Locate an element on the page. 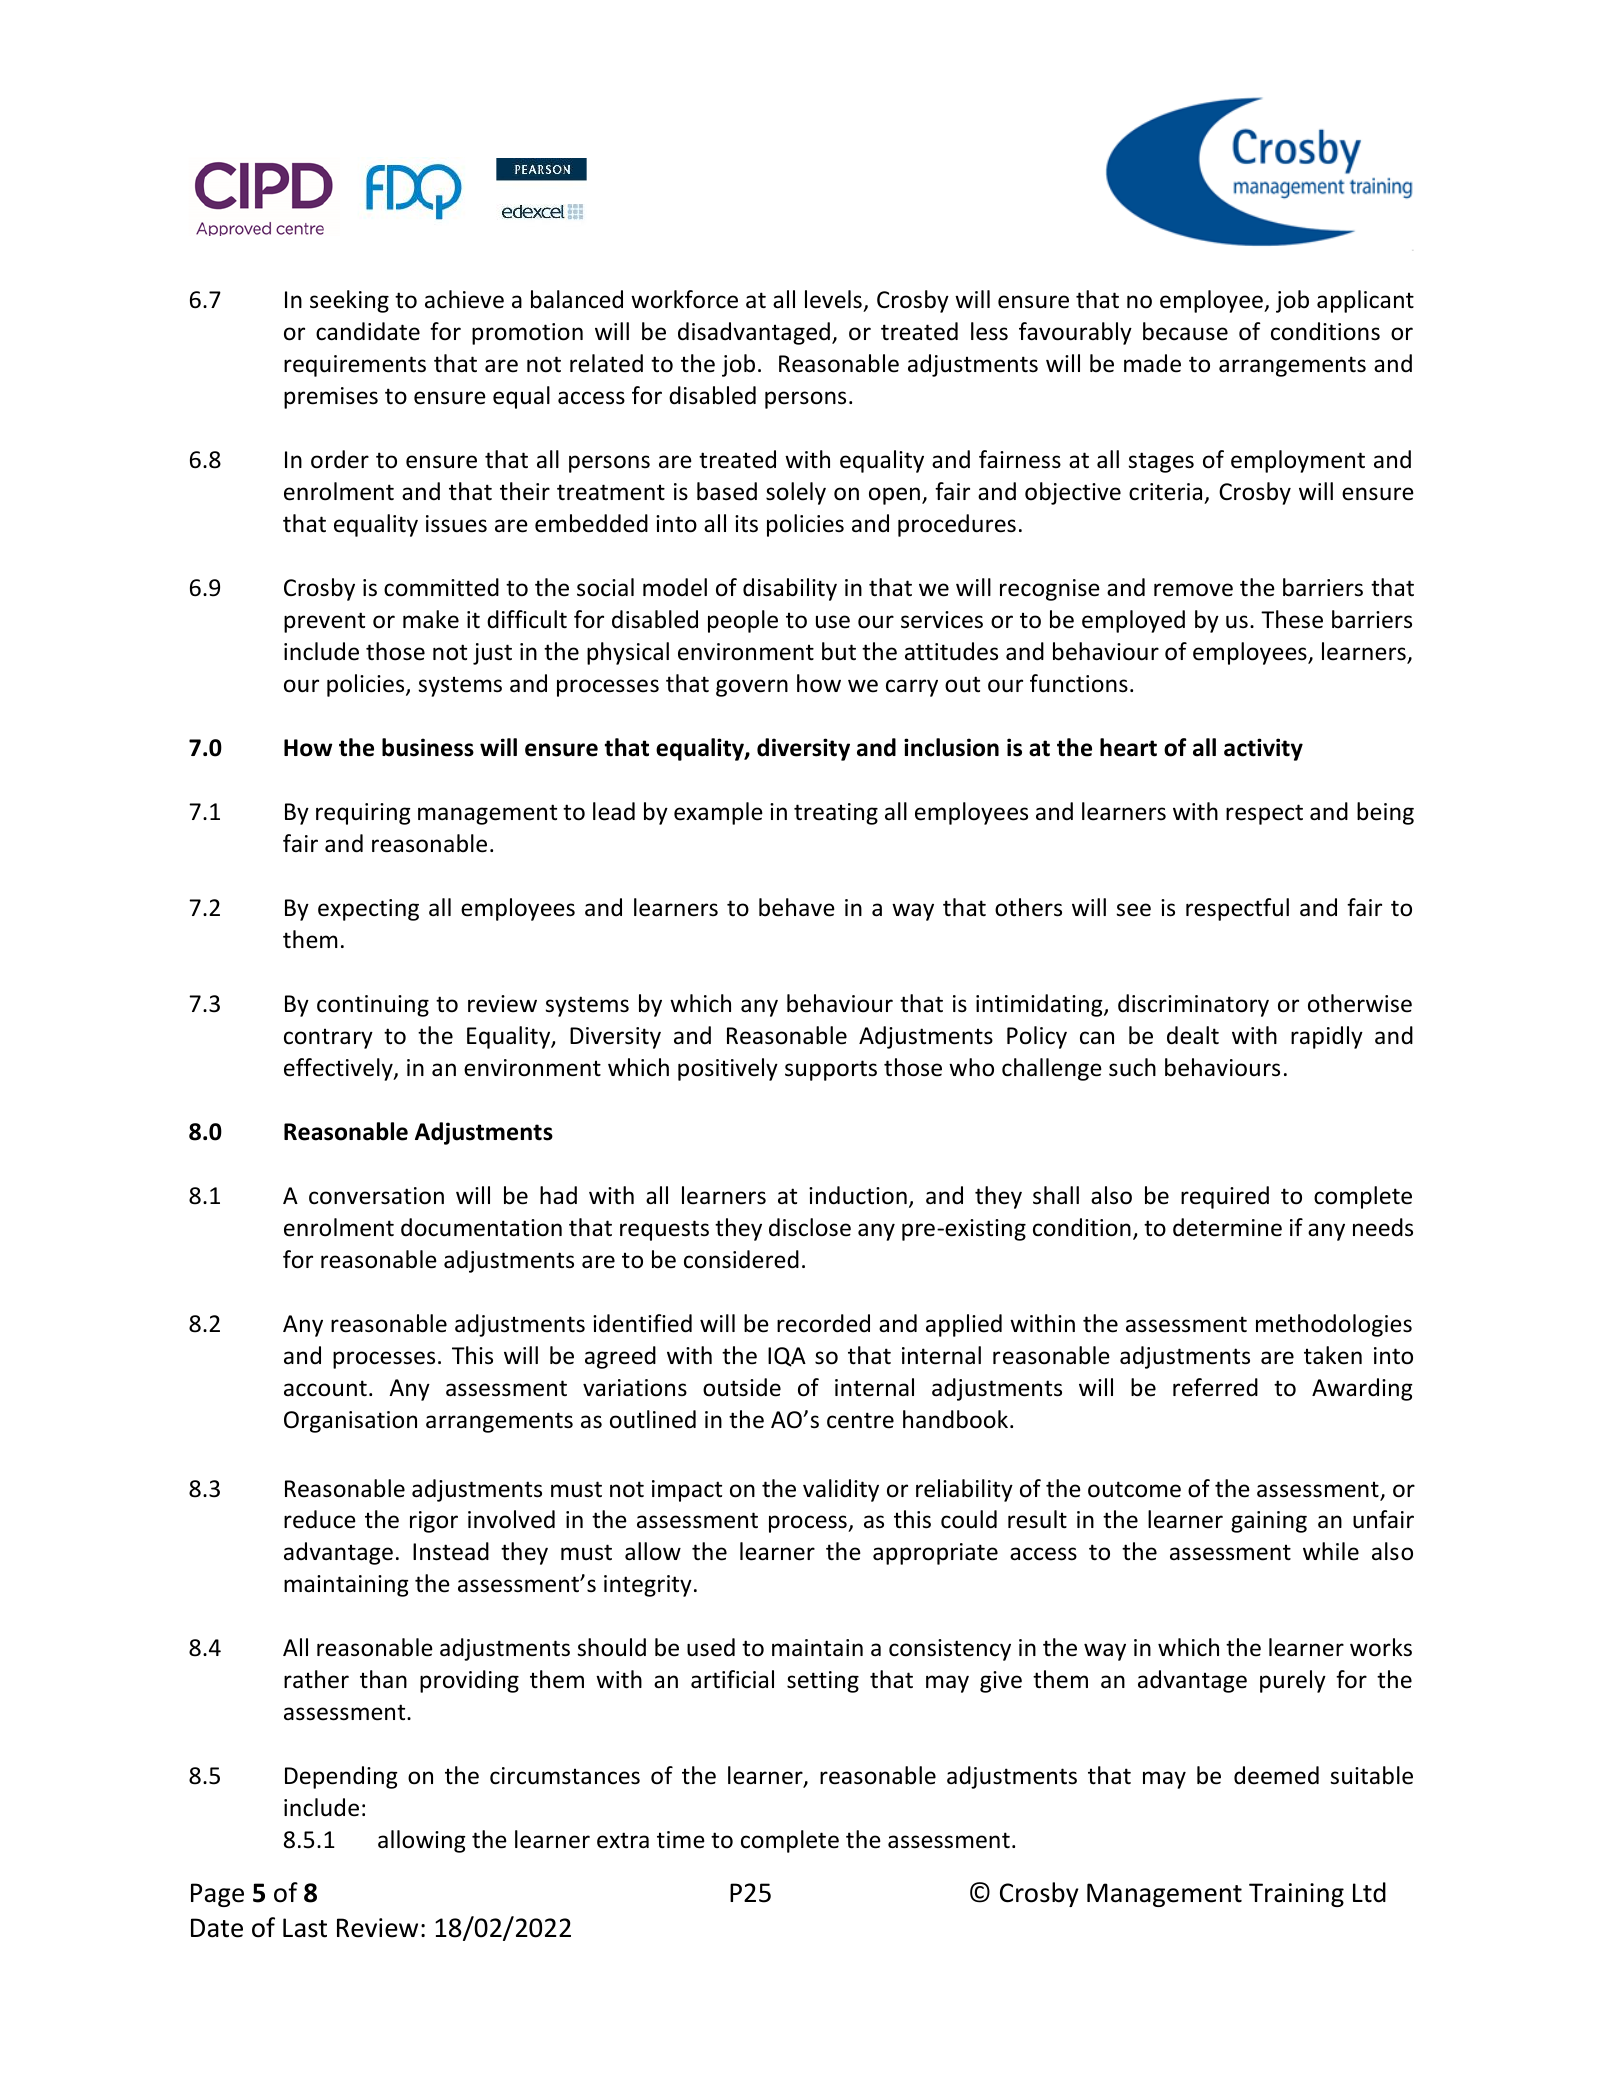 This image has width=1603, height=2075. being is located at coordinates (1385, 813).
